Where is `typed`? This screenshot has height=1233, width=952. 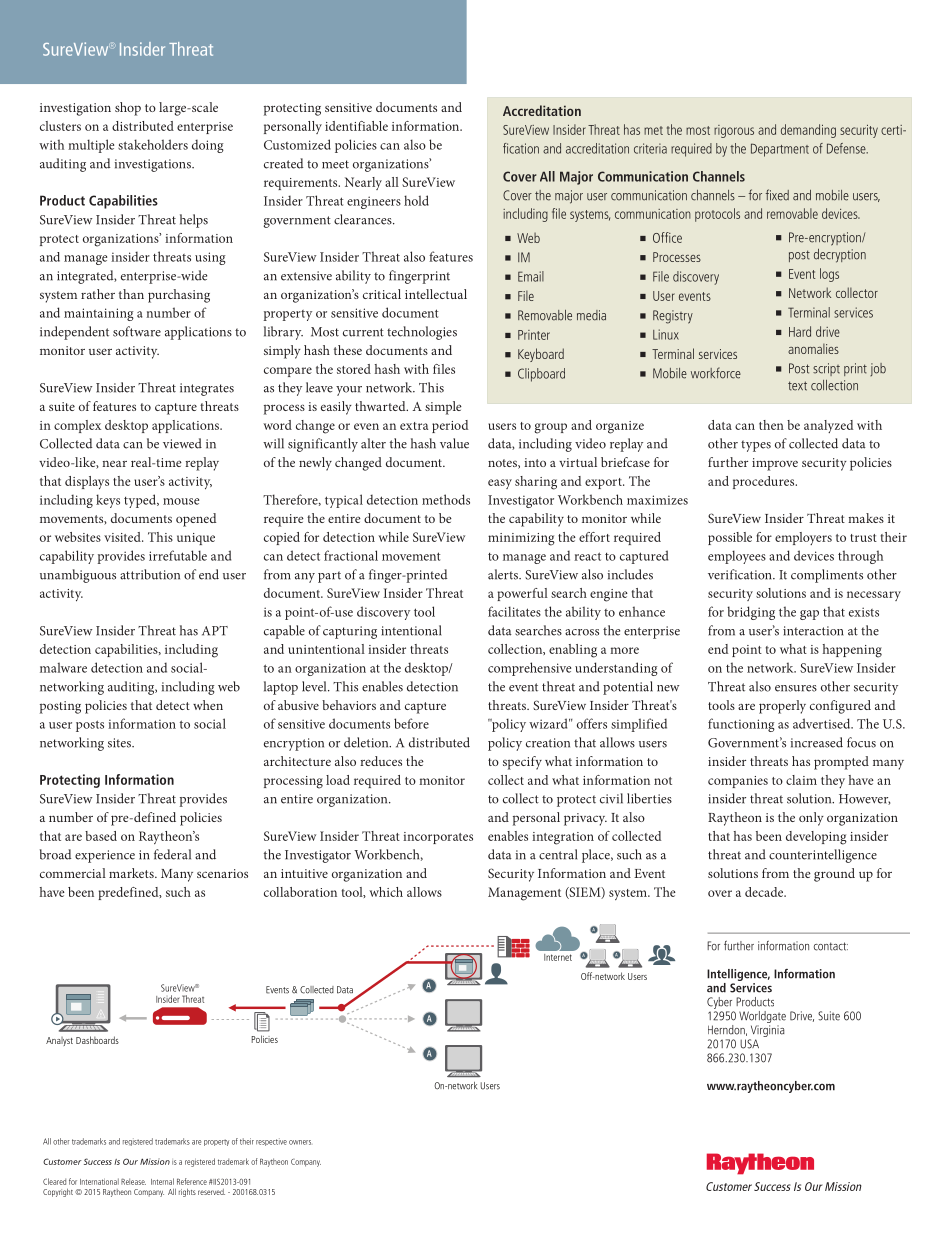 typed is located at coordinates (141, 501).
